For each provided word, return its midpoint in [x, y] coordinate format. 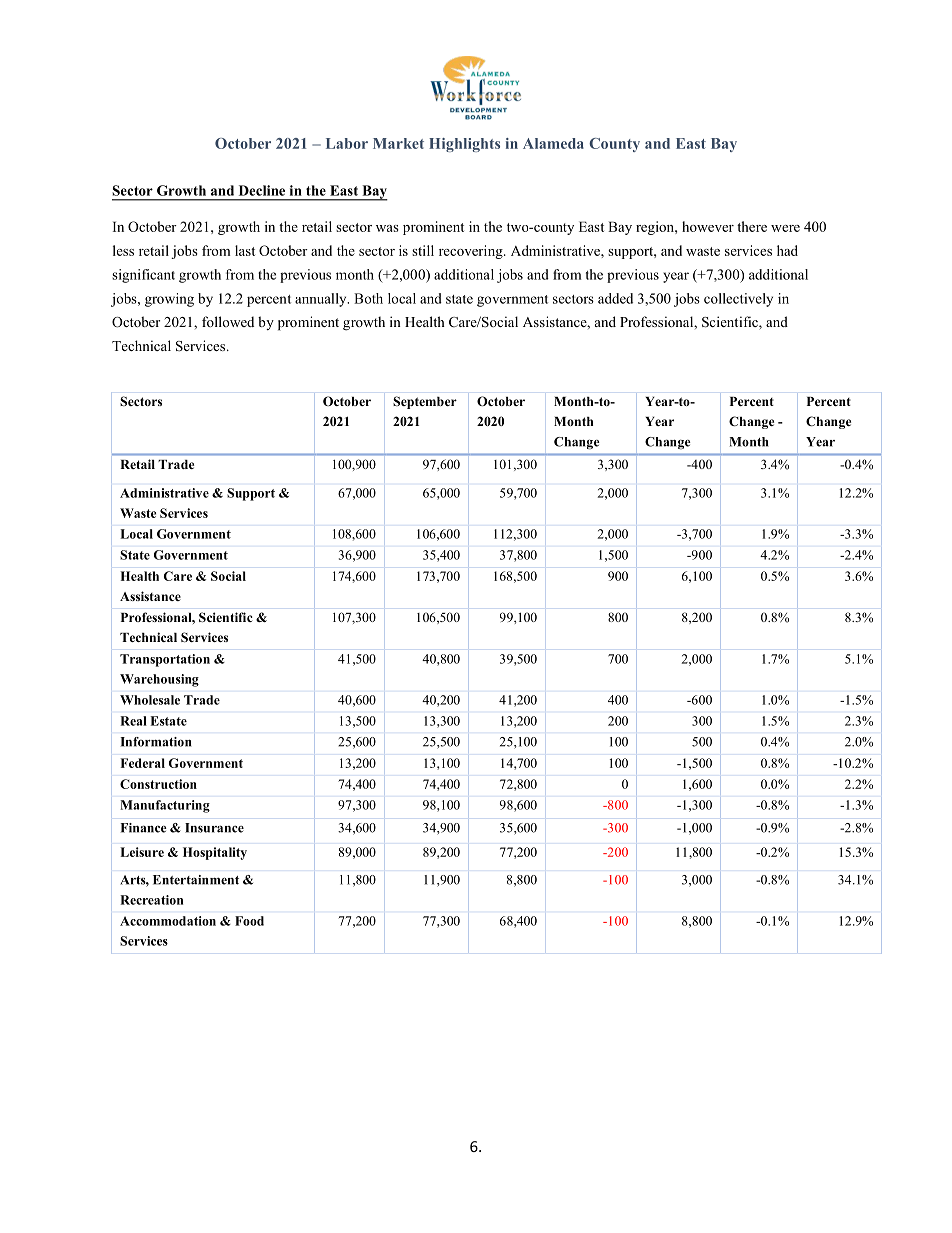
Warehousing [159, 680]
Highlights [464, 145]
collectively [738, 300]
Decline [262, 190]
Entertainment [196, 880]
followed [228, 321]
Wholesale [150, 700]
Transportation [165, 660]
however [708, 226]
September [425, 402]
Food [249, 921]
